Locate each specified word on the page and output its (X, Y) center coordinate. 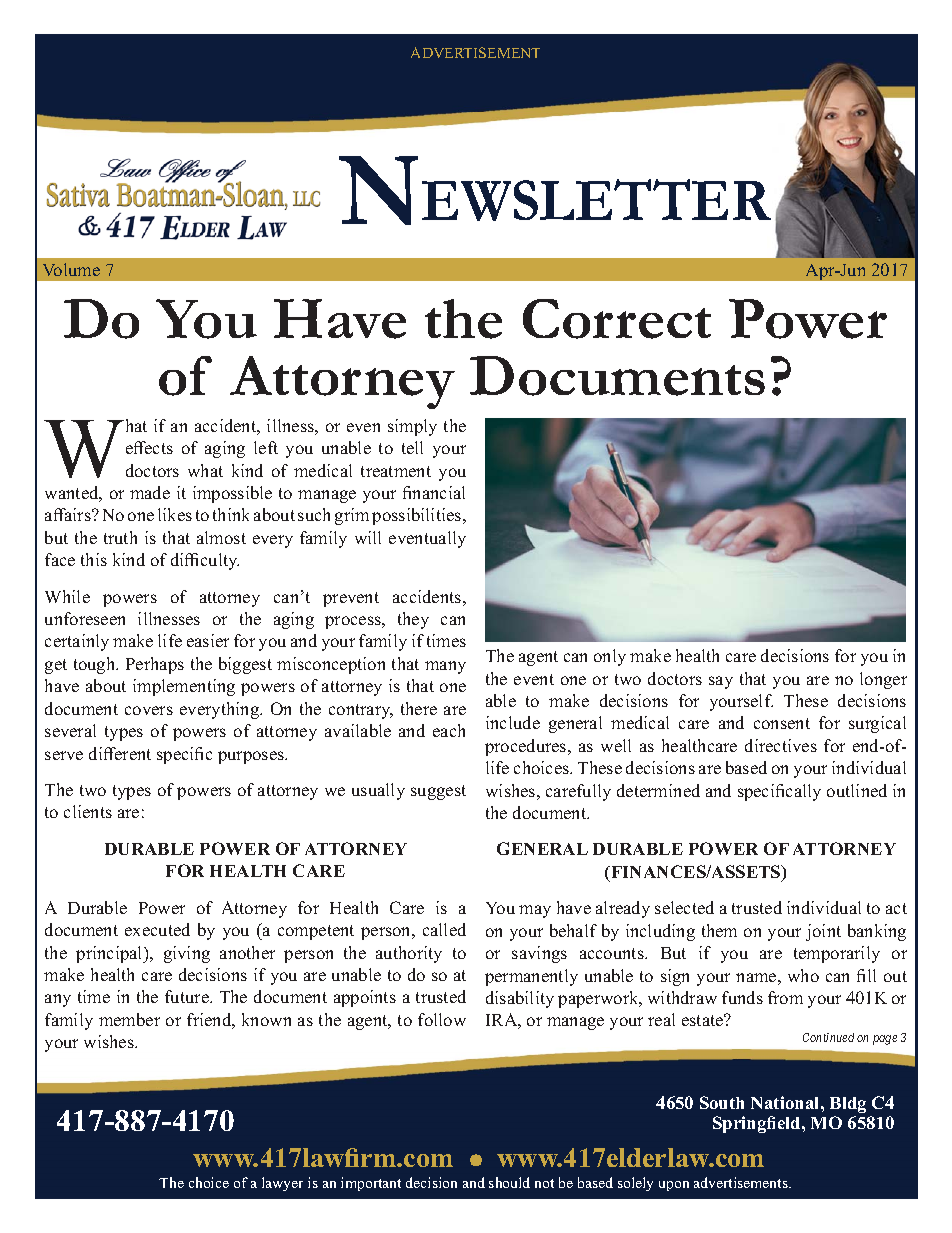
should (509, 1182)
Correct (617, 319)
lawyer (282, 1184)
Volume (71, 269)
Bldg (848, 1105)
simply (412, 427)
